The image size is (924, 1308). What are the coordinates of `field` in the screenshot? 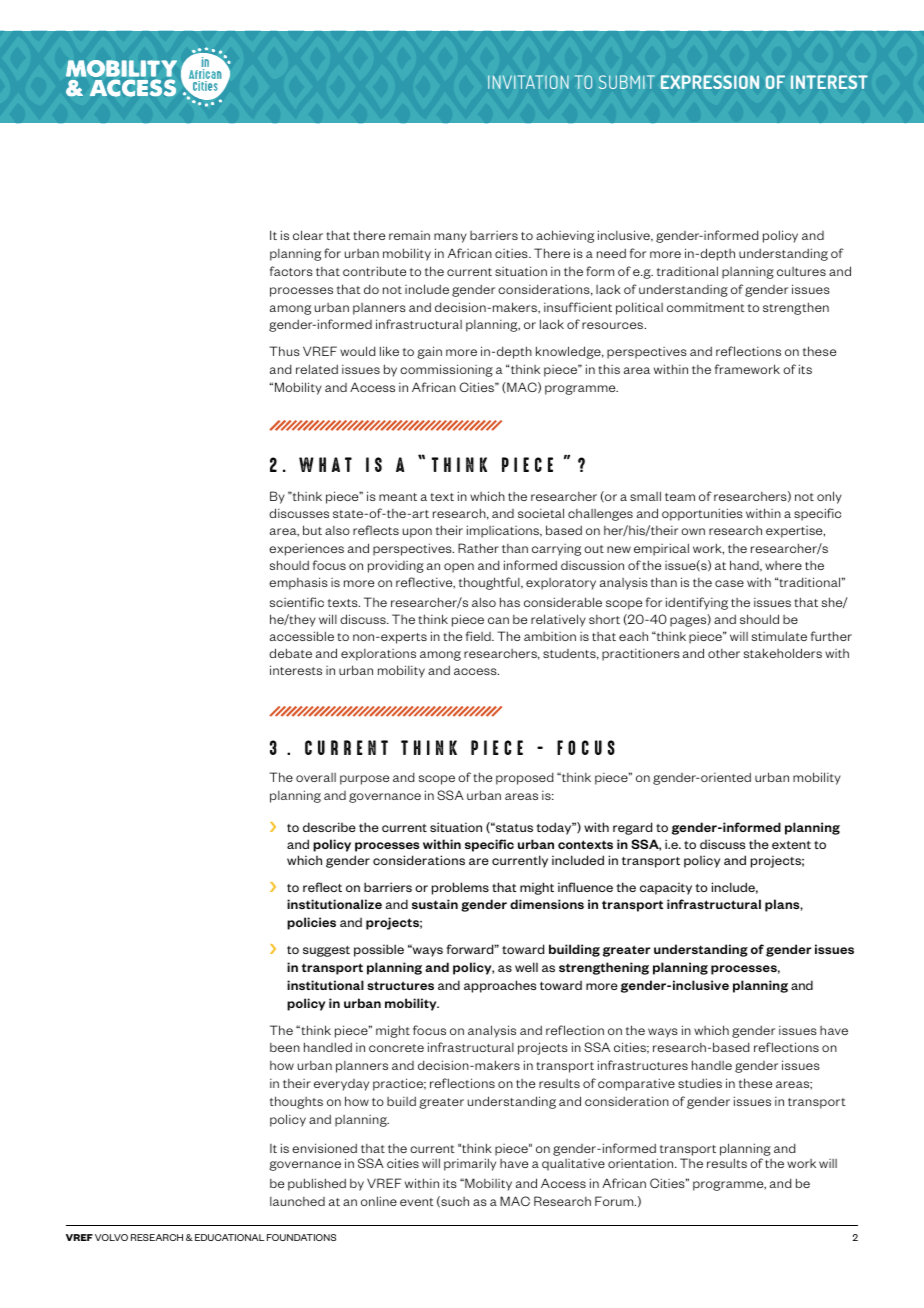 It's located at (479, 636).
